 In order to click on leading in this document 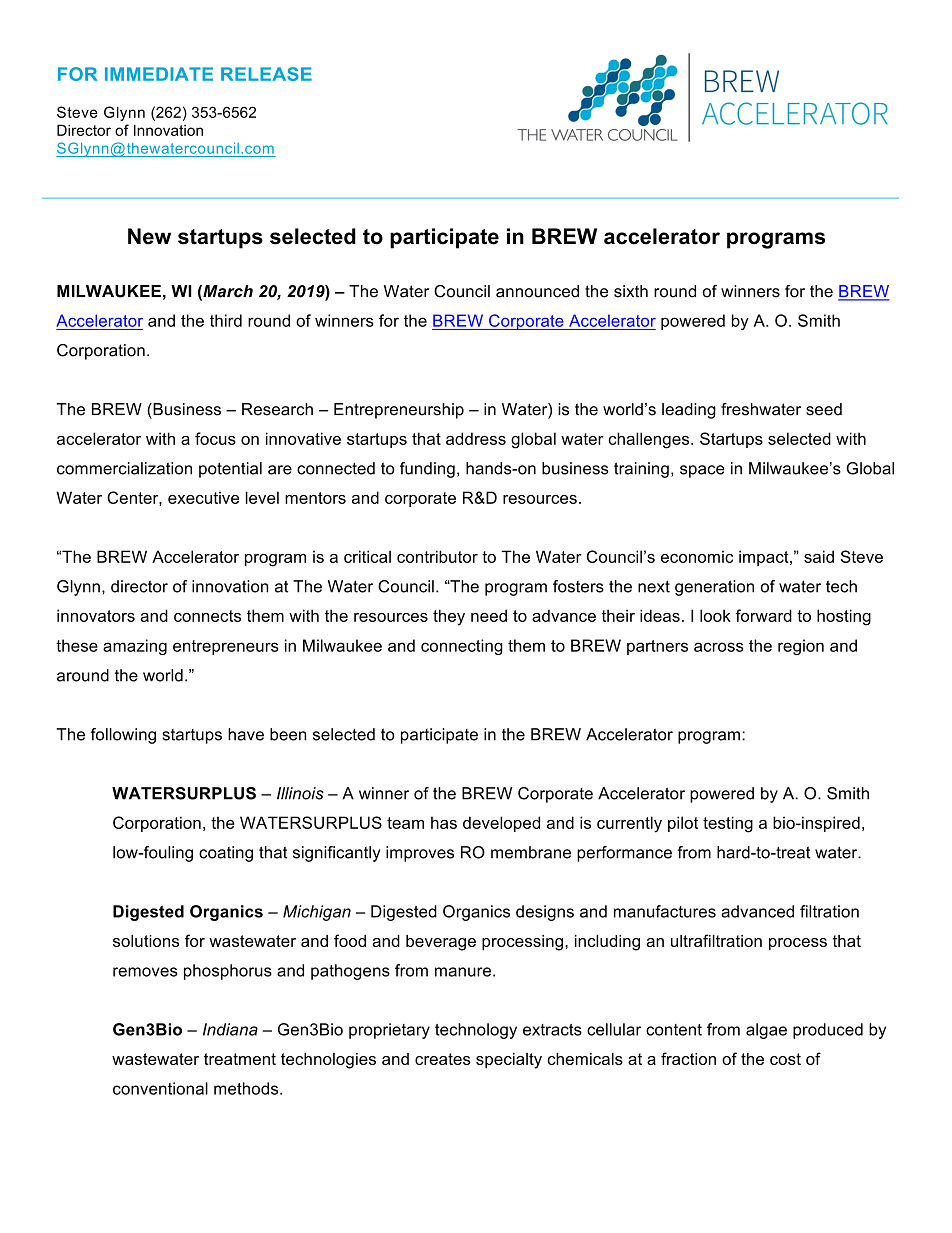, I will do `click(689, 411)`.
